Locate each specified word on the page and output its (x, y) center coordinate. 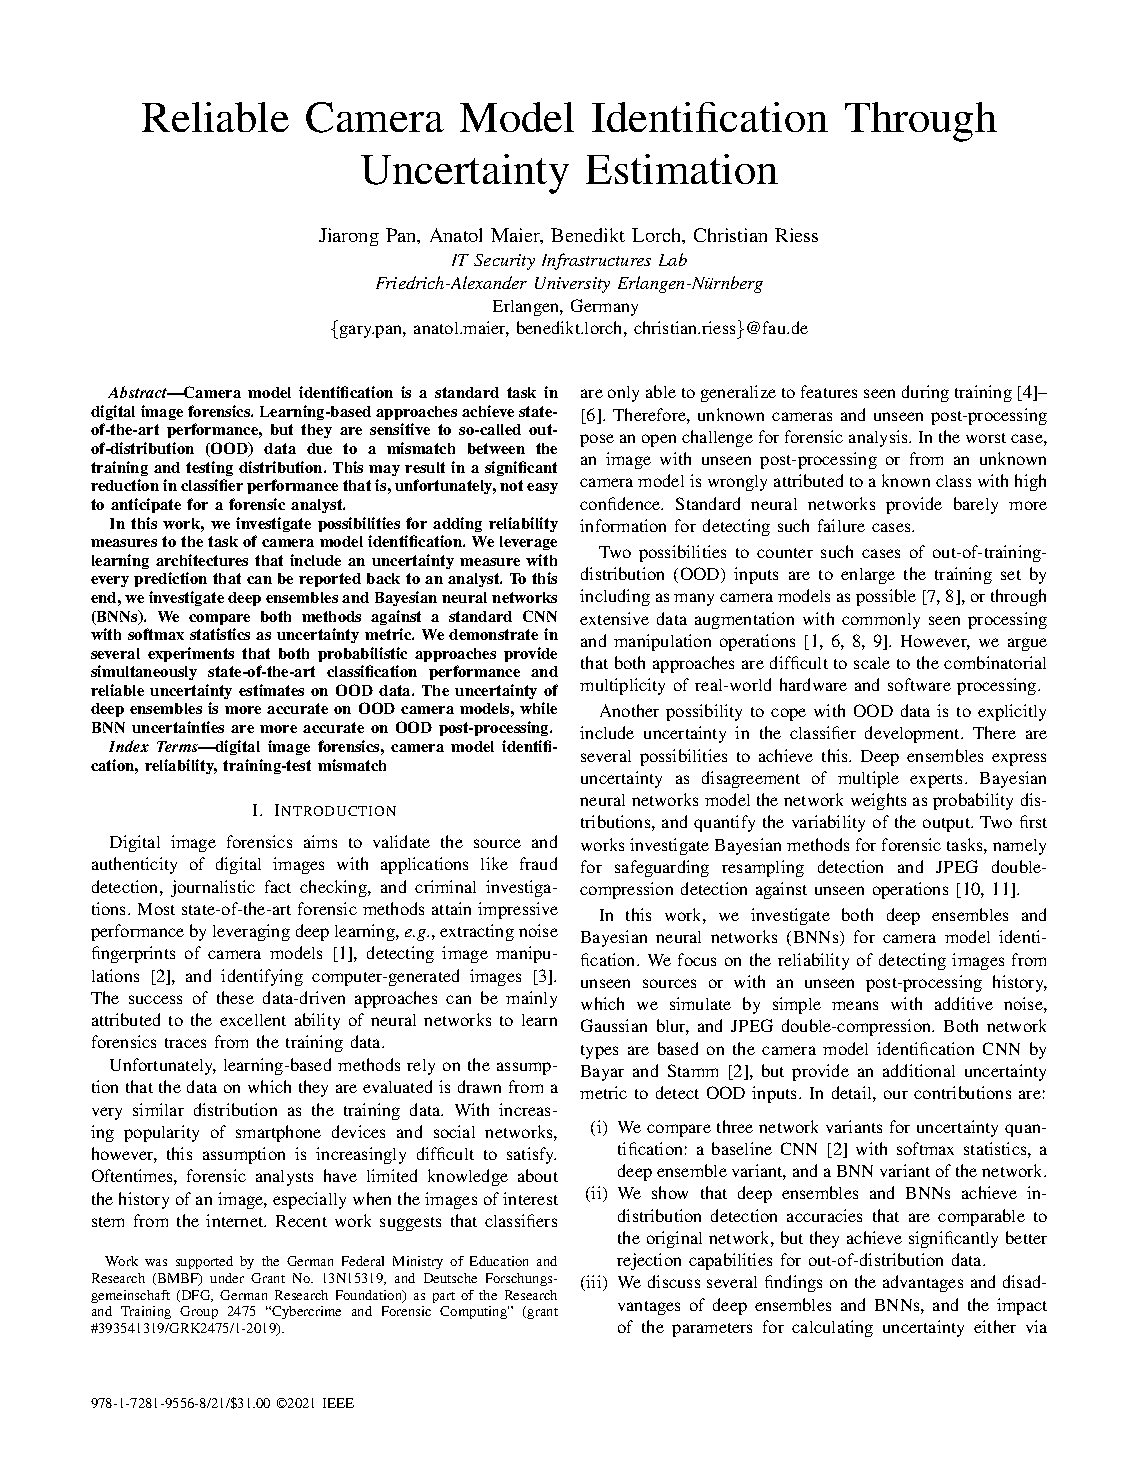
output (948, 825)
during (925, 393)
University (572, 285)
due (319, 448)
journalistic (213, 888)
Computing (474, 1312)
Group (199, 1312)
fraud (538, 863)
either (995, 1326)
